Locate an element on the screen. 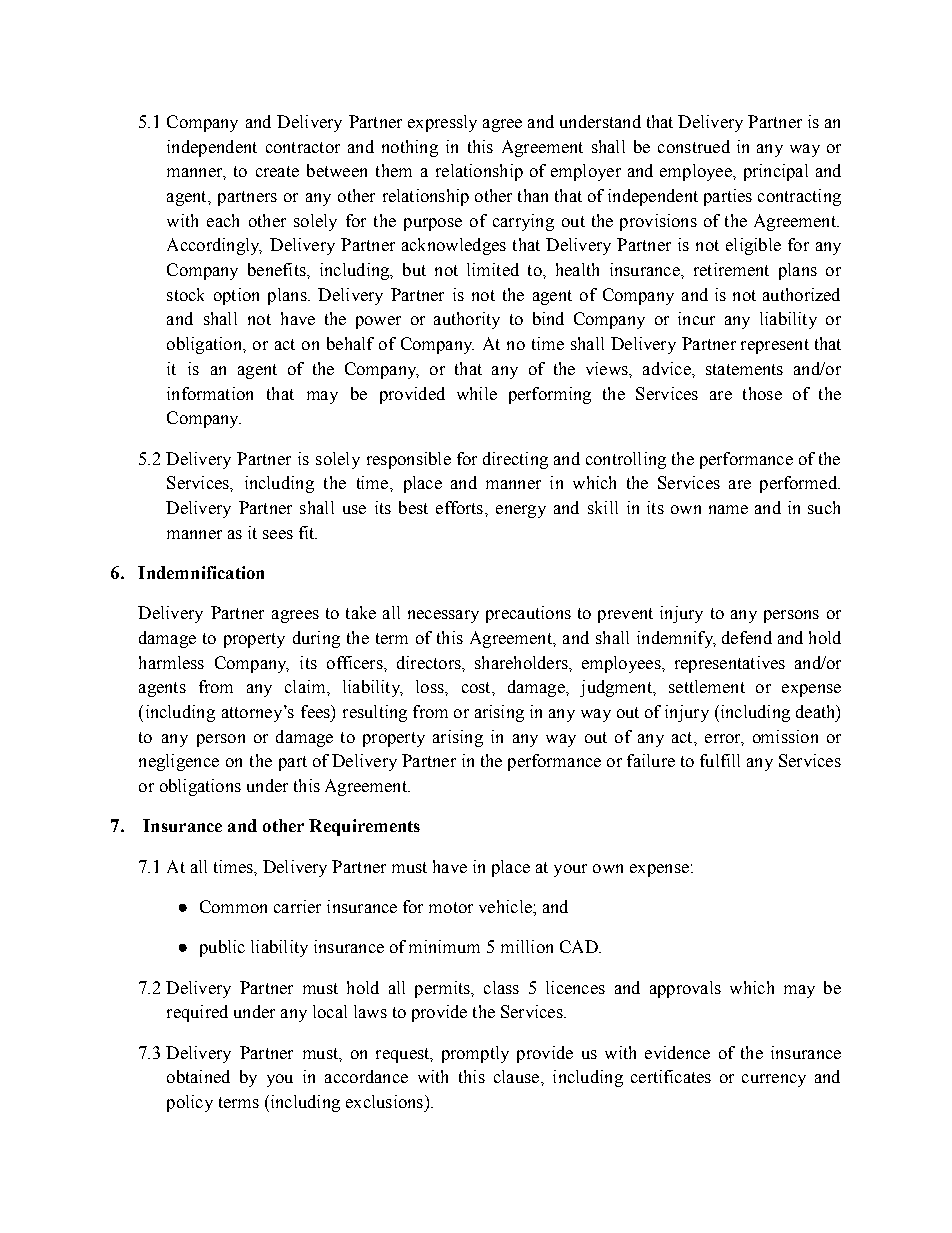 The width and height of the screenshot is (952, 1233). fulfill is located at coordinates (720, 760).
